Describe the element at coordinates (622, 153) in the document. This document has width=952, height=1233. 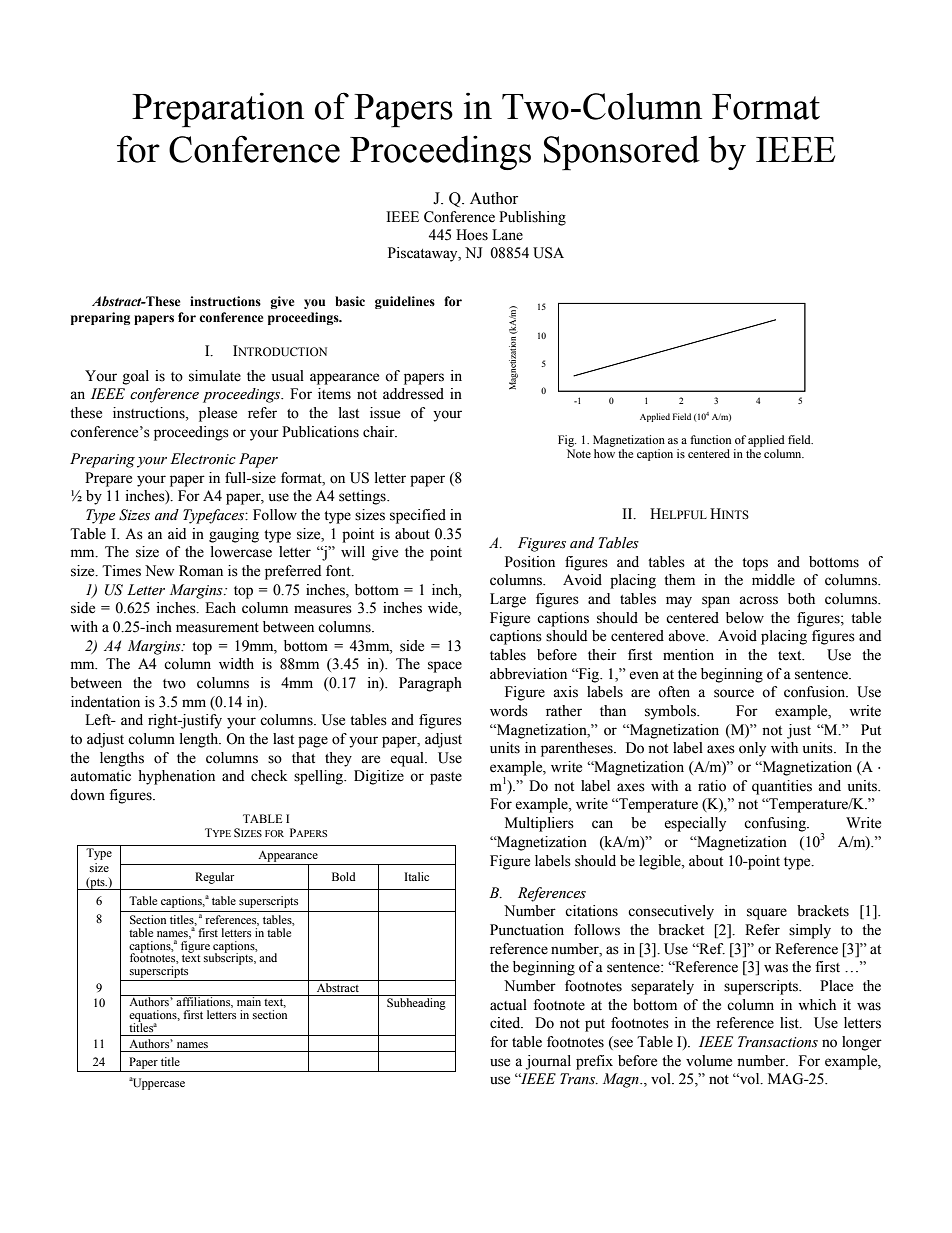
I see `Sponsored` at that location.
